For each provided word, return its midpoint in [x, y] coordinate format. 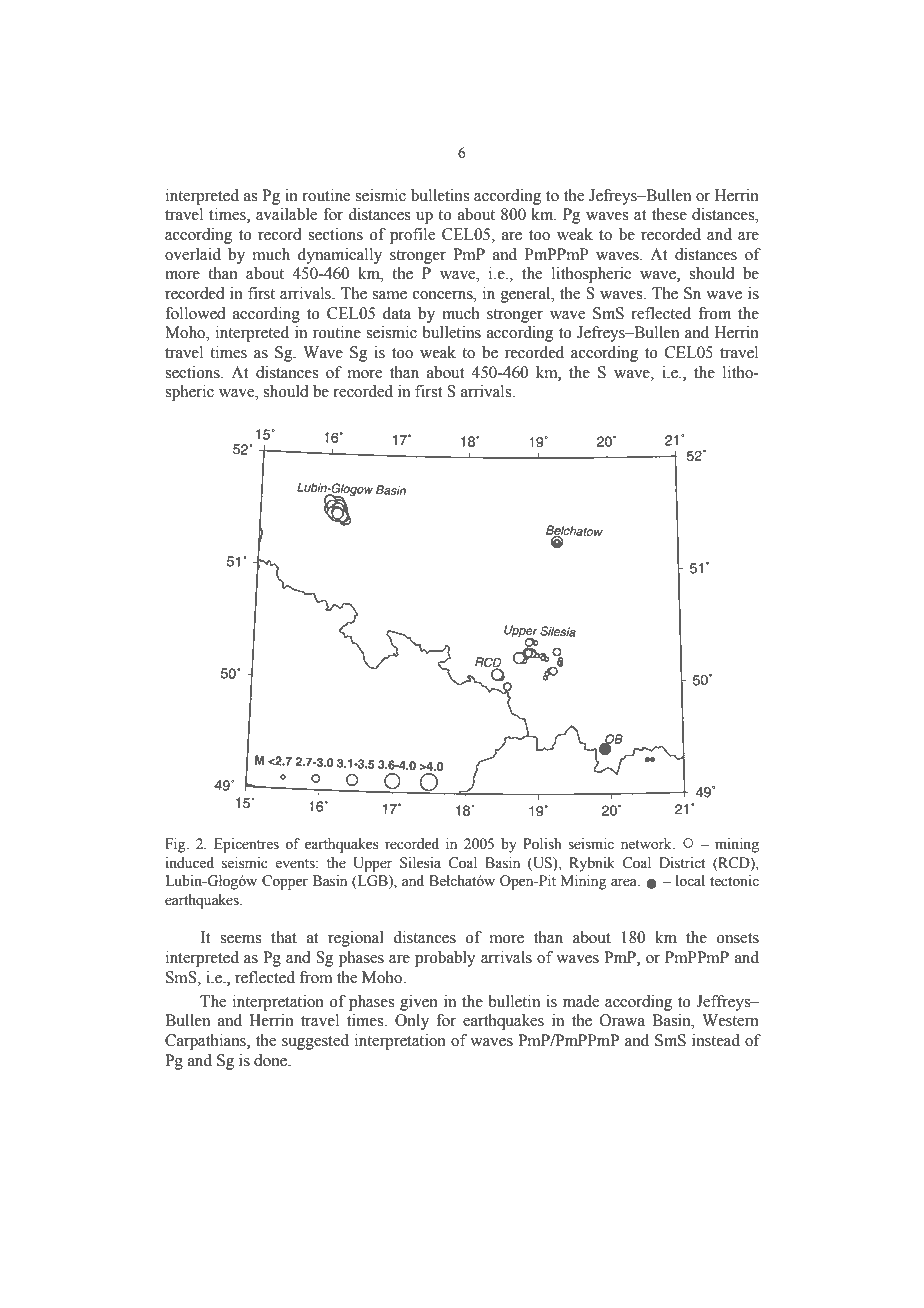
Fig [176, 845]
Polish [542, 844]
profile [412, 236]
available [286, 214]
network [647, 844]
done [272, 1060]
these [669, 214]
